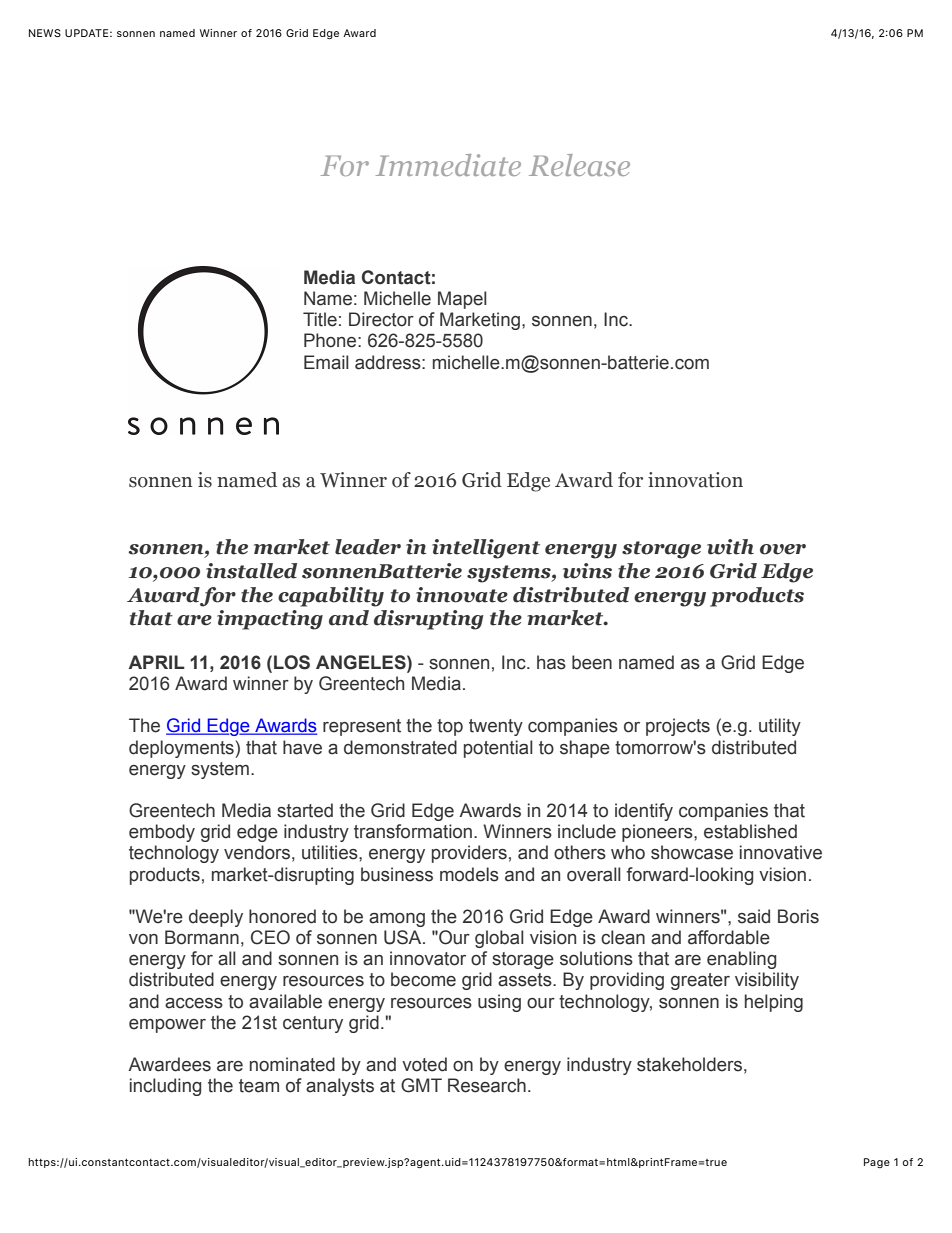 Image resolution: width=952 pixels, height=1233 pixels. What do you see at coordinates (381, 319) in the image?
I see `Director` at bounding box center [381, 319].
